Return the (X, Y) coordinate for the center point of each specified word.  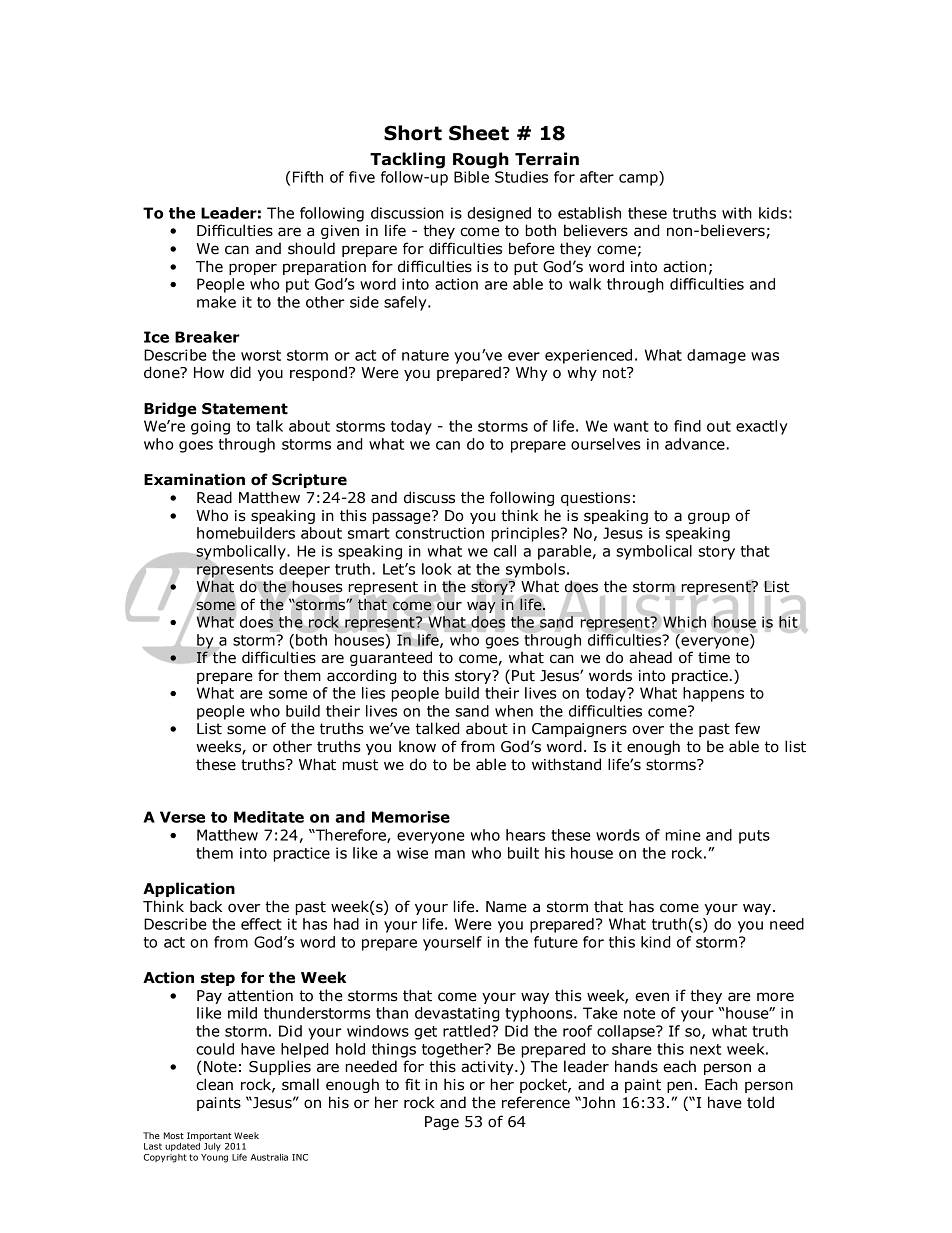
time (714, 658)
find (687, 426)
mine (683, 835)
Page (442, 1123)
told (760, 1102)
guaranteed (391, 658)
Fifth (308, 177)
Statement (245, 409)
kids (773, 213)
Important (209, 1136)
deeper (304, 570)
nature (425, 355)
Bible (471, 177)
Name (506, 907)
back (206, 906)
